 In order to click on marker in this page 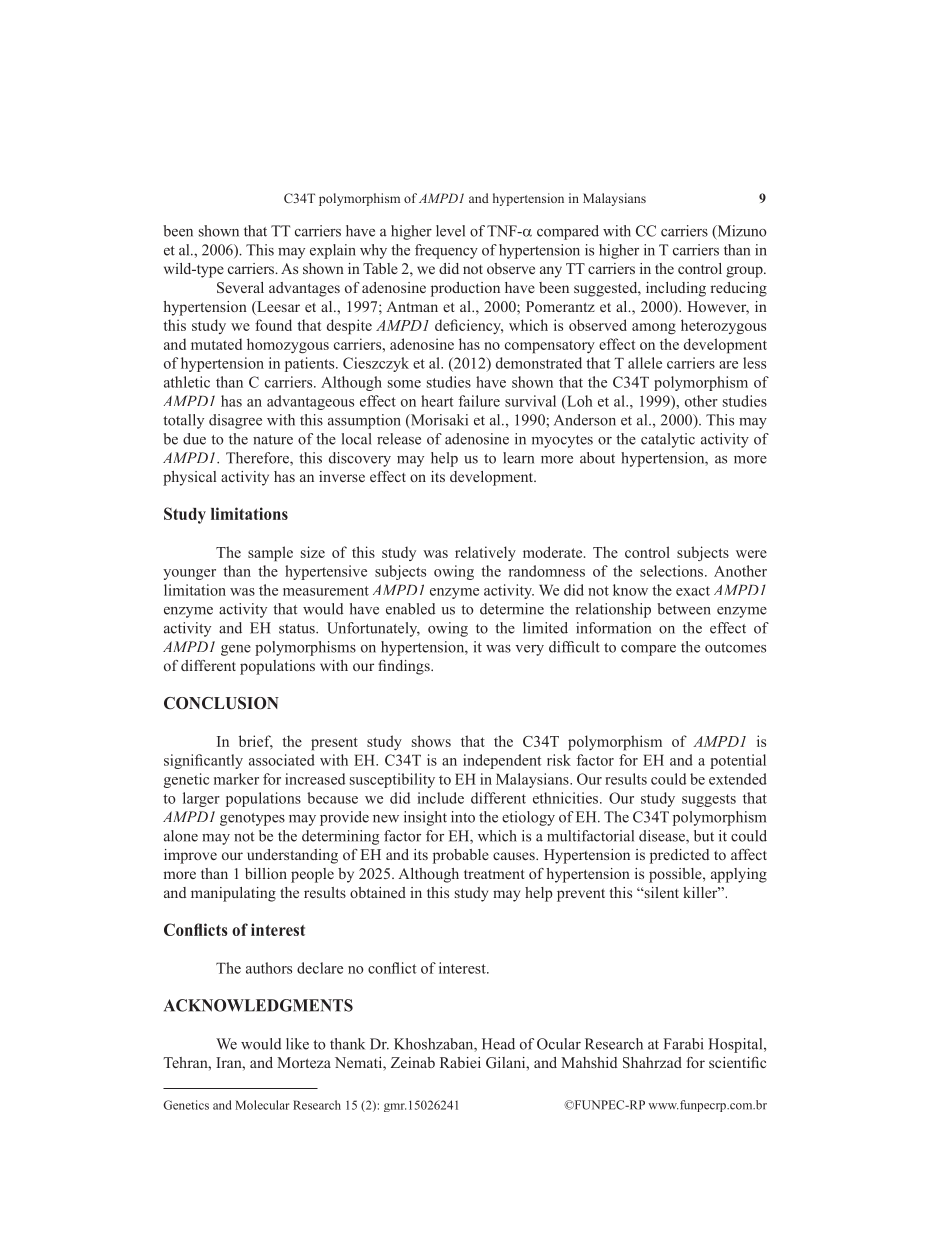, I will do `click(236, 779)`.
